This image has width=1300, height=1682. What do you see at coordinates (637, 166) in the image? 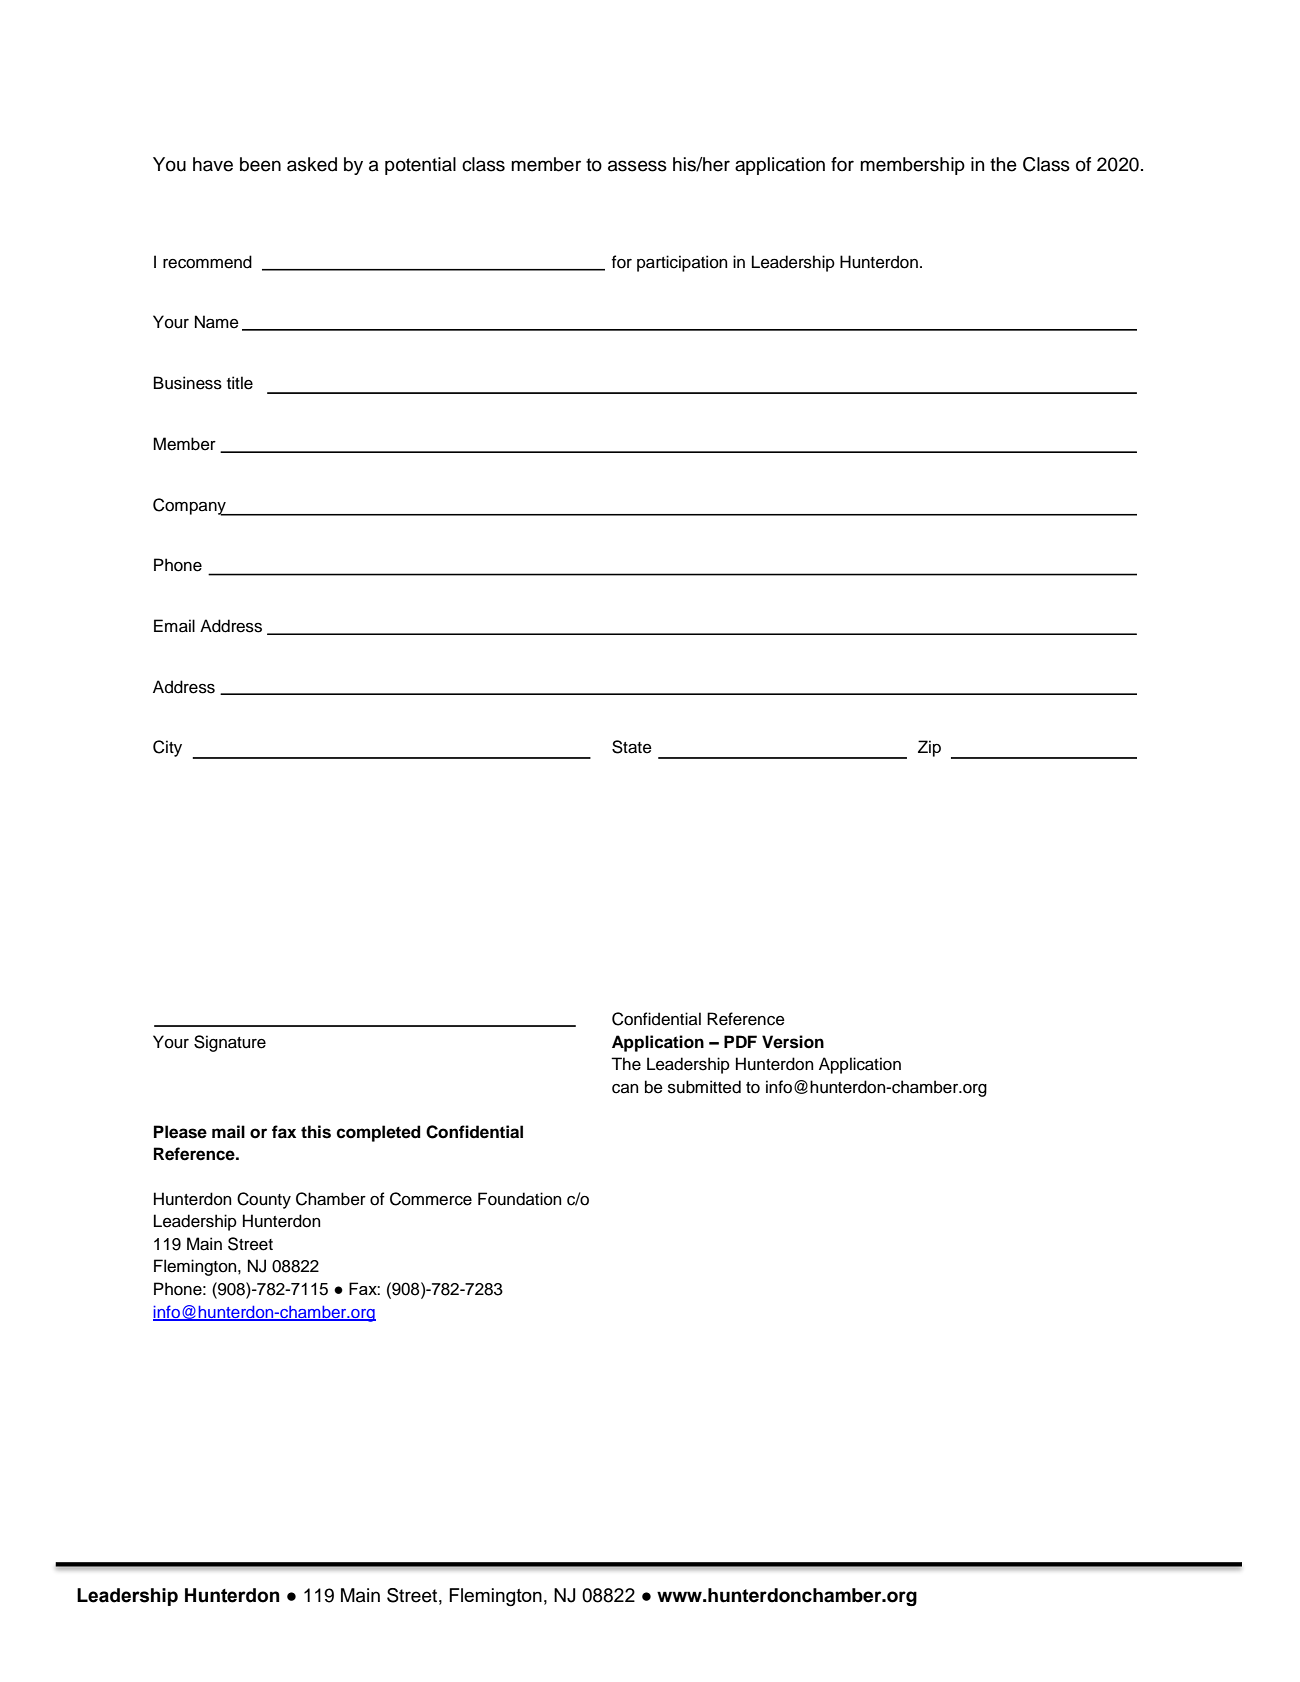
I see `assess` at bounding box center [637, 166].
